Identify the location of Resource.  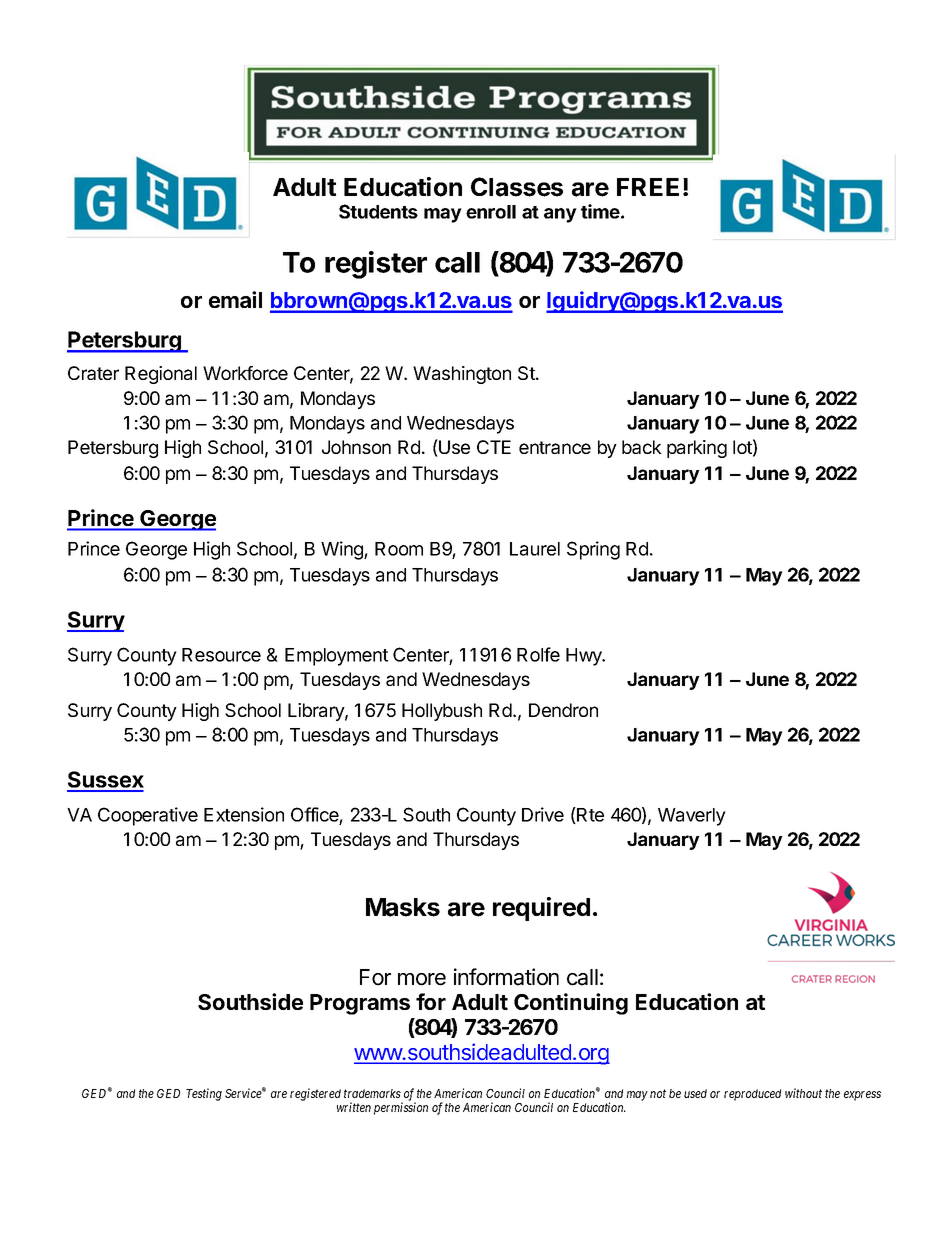
(221, 655).
